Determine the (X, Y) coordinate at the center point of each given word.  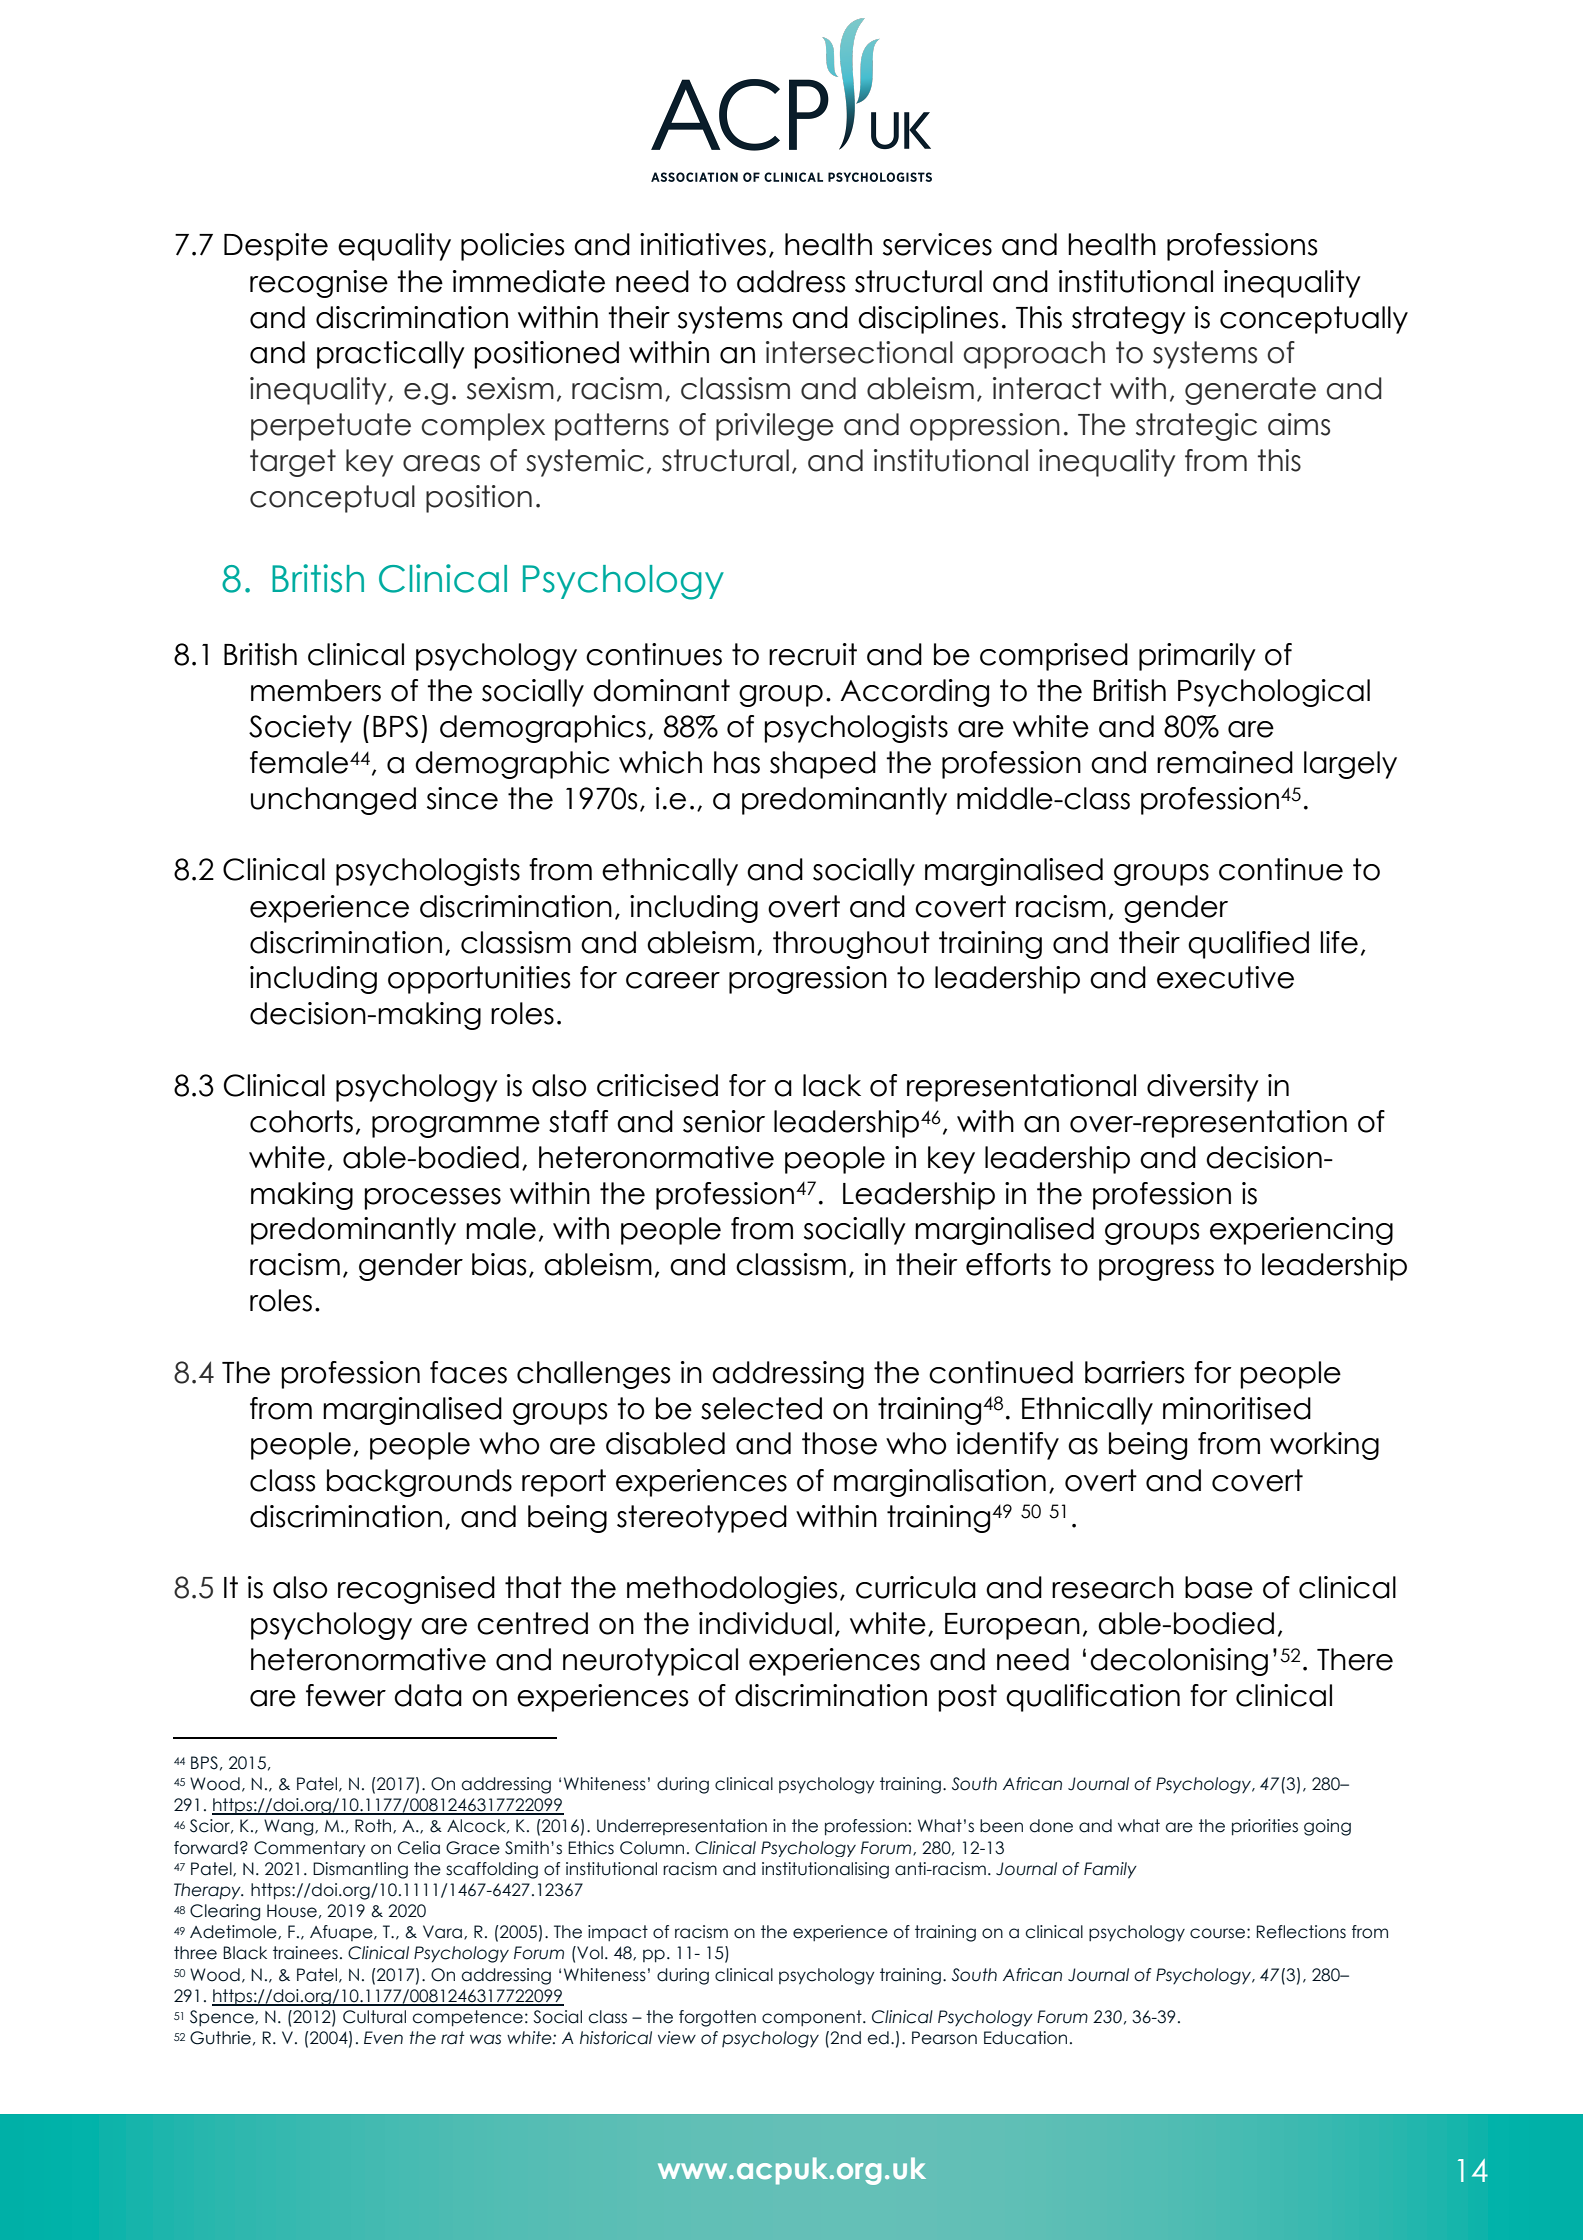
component (813, 2018)
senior (724, 1121)
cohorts (301, 1121)
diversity (1203, 1088)
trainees (305, 1953)
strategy (1129, 320)
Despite (276, 247)
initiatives (703, 244)
